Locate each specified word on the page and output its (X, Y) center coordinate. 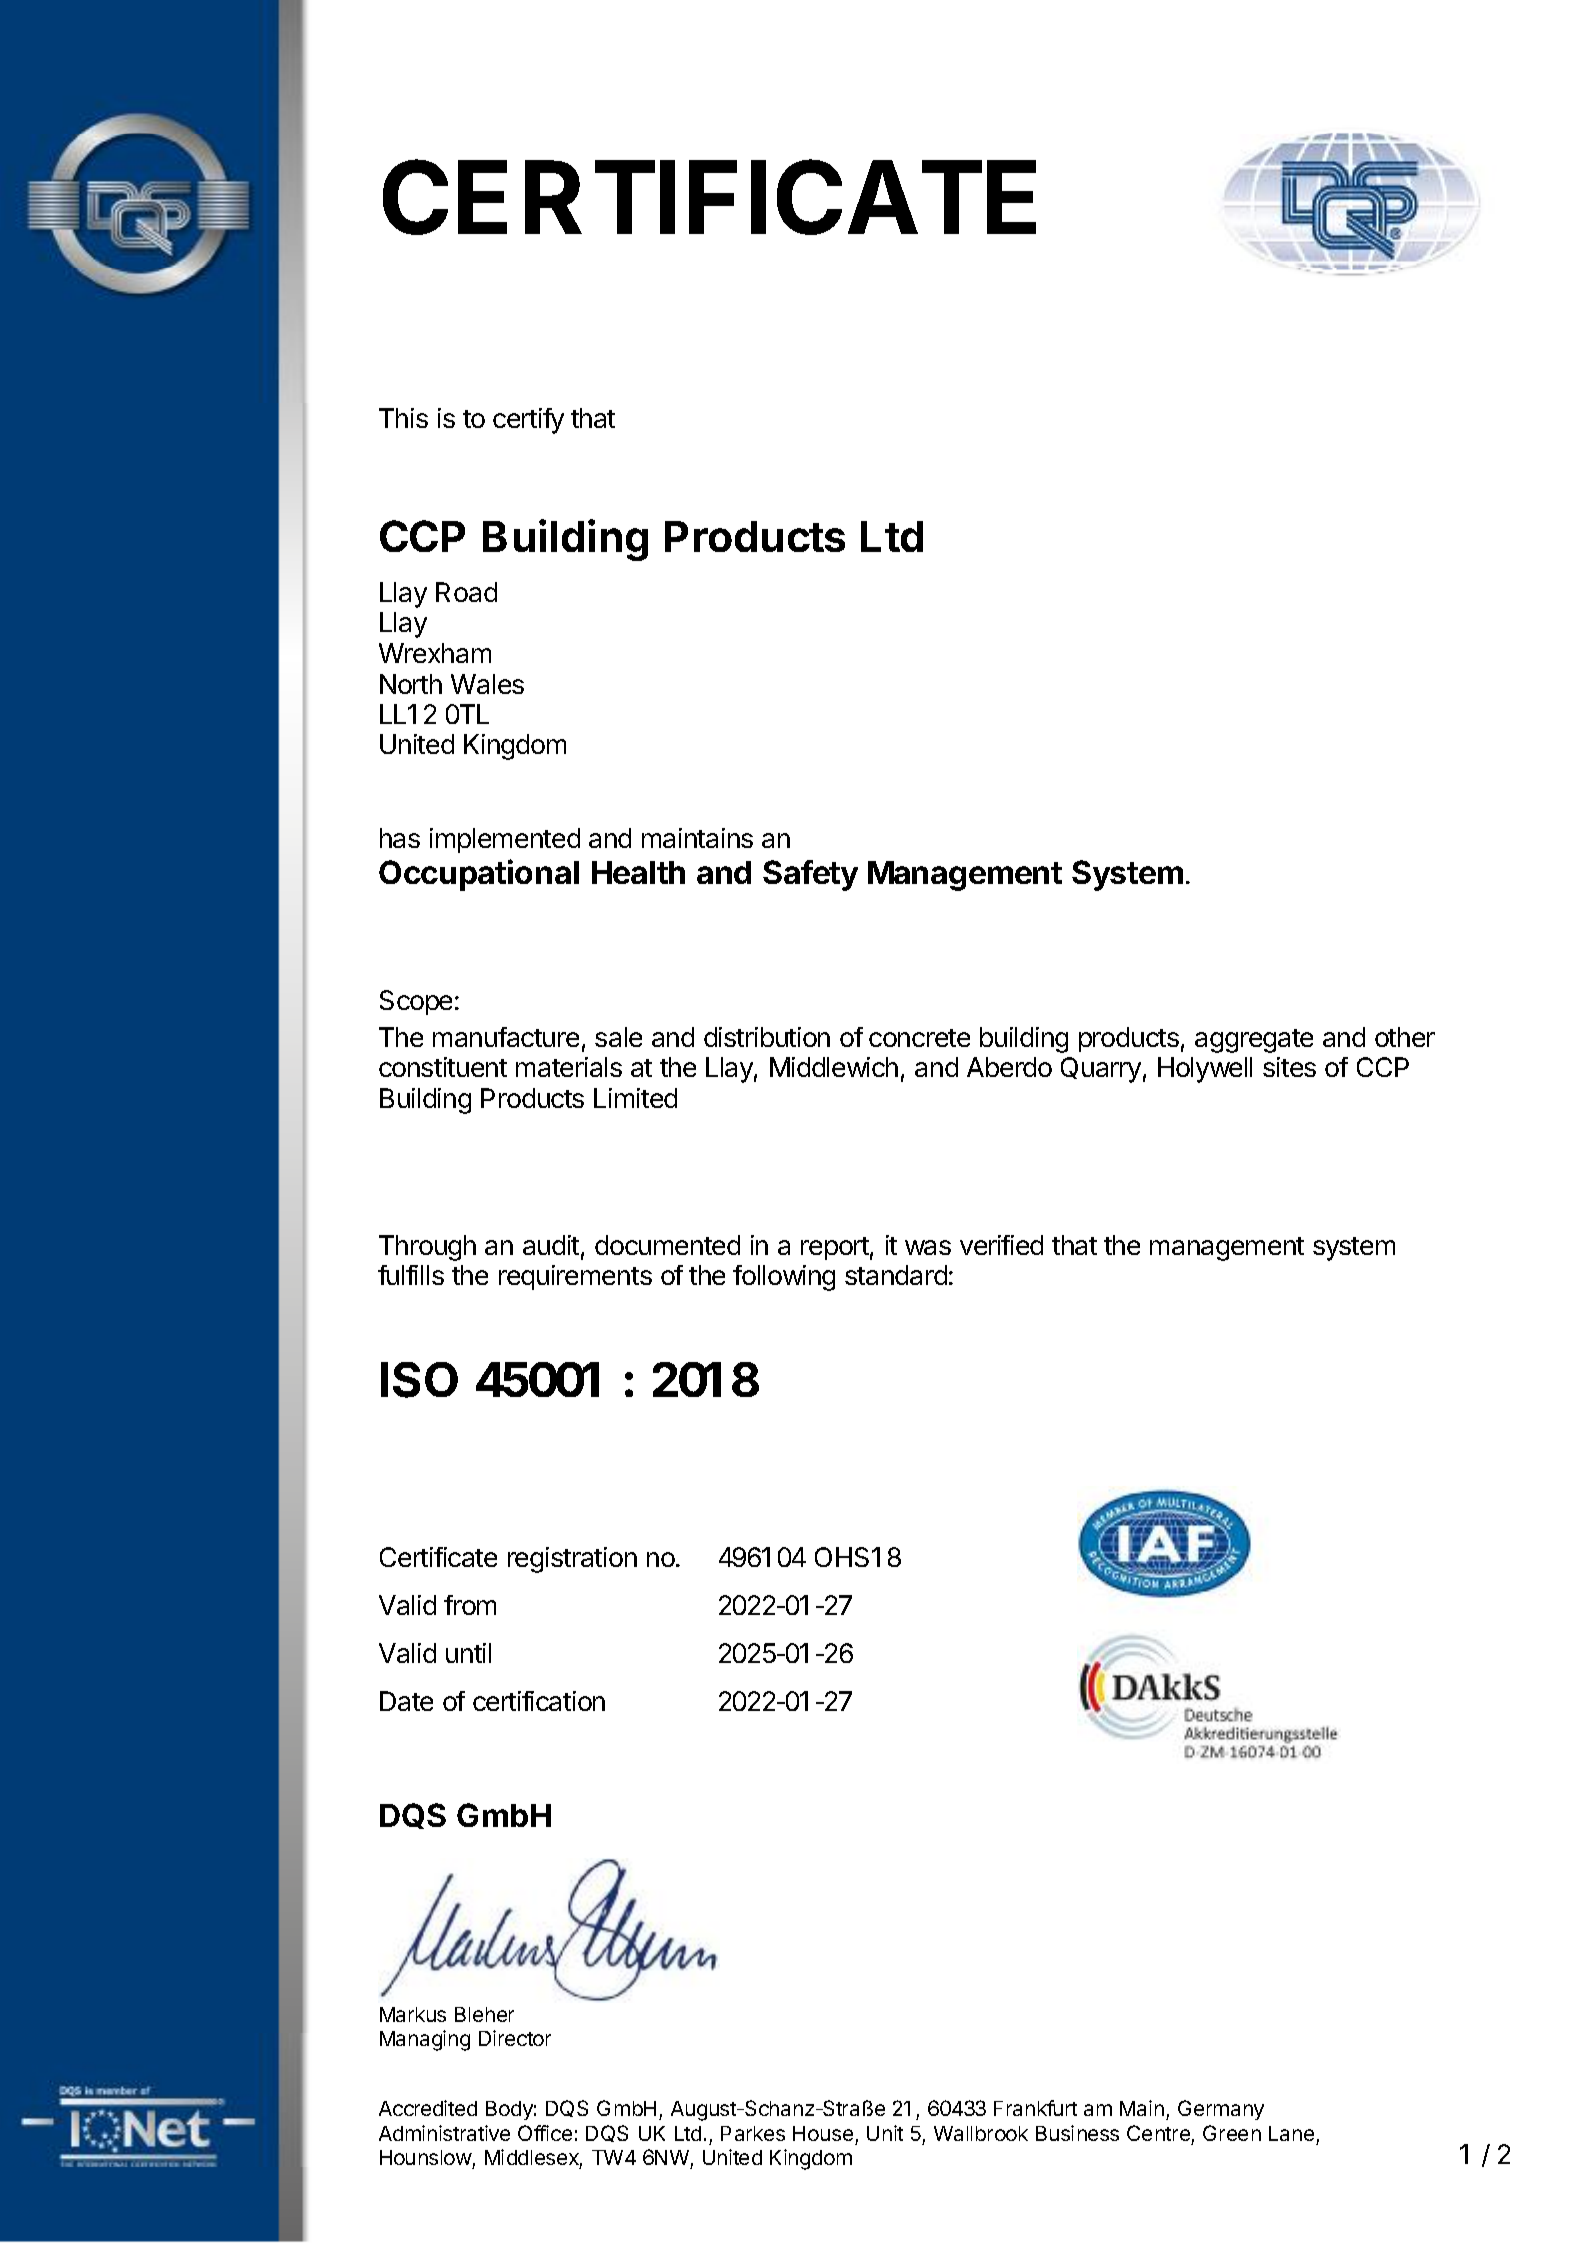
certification (539, 1701)
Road (466, 592)
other (1405, 1037)
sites (1289, 1067)
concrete (919, 1038)
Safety (810, 875)
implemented (505, 840)
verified (1001, 1245)
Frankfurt (1035, 2108)
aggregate (1254, 1041)
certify (528, 421)
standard (896, 1275)
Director (515, 2038)
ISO (419, 1380)
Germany (1221, 2110)
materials (569, 1067)
